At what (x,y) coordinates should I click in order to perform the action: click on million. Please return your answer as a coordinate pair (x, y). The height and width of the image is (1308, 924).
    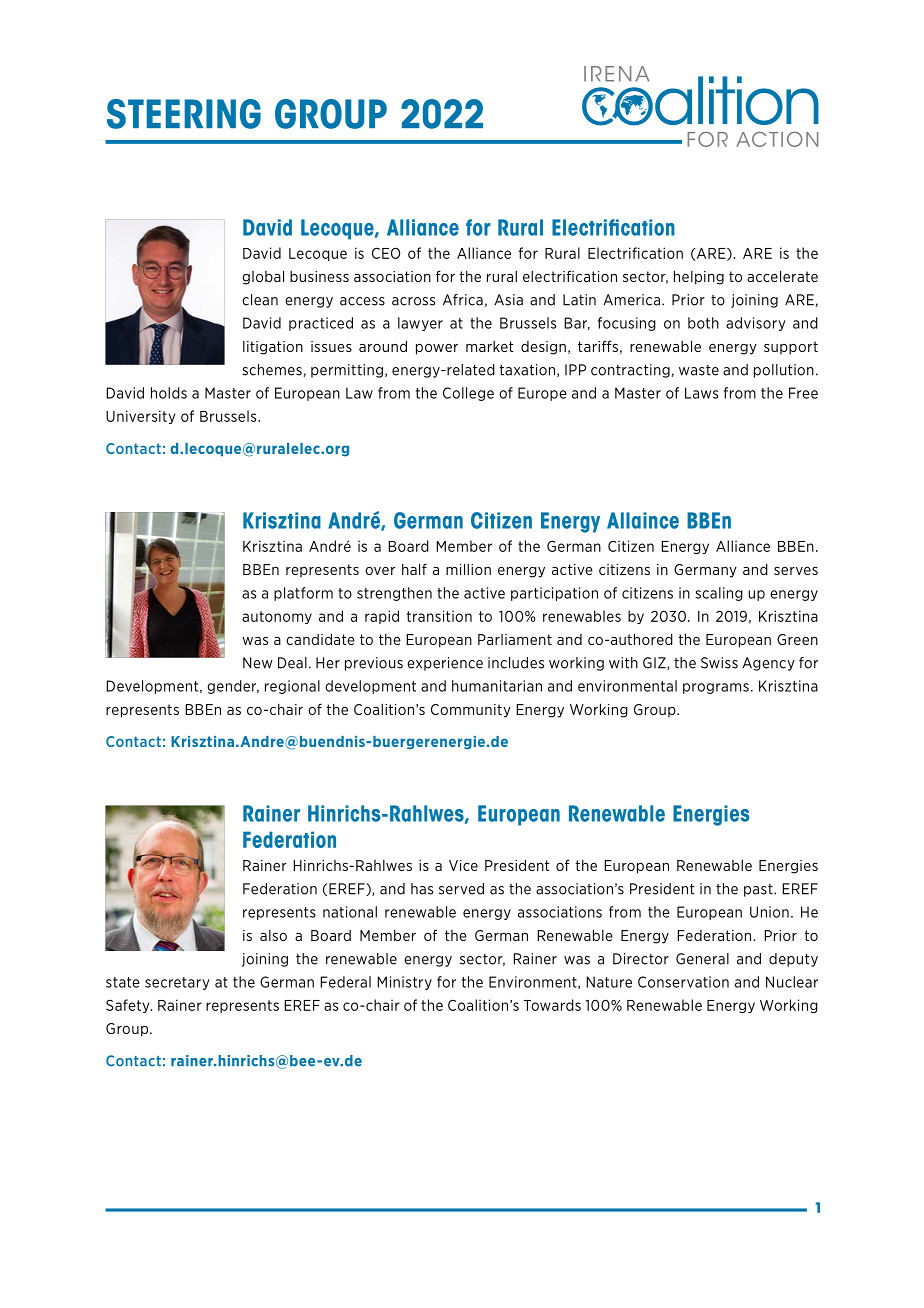
    Looking at the image, I should click on (468, 569).
